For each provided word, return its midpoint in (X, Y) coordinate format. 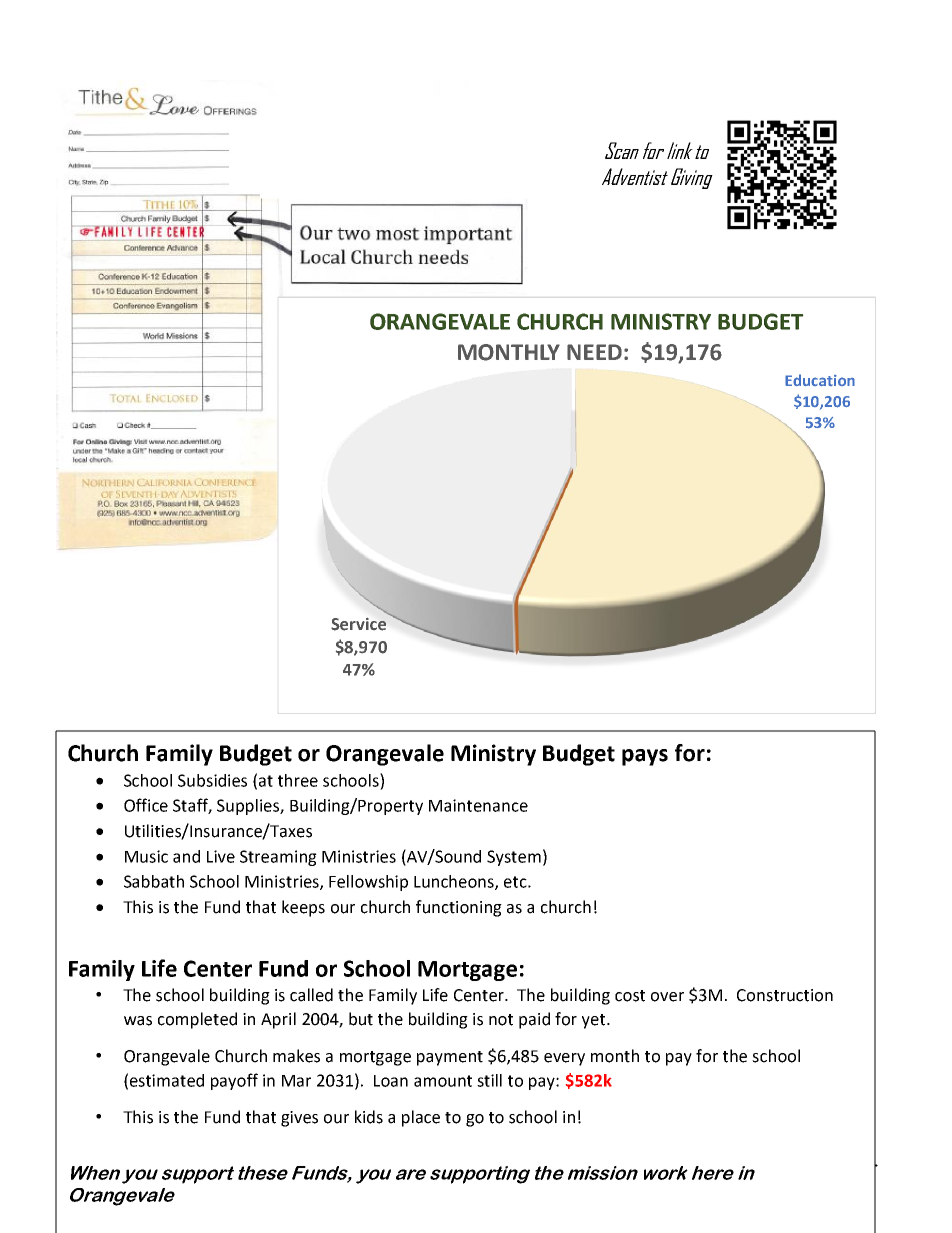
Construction (785, 995)
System (514, 858)
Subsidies (212, 780)
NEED (594, 352)
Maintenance (478, 805)
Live (221, 856)
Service (358, 624)
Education (820, 380)
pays (645, 757)
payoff (234, 1081)
